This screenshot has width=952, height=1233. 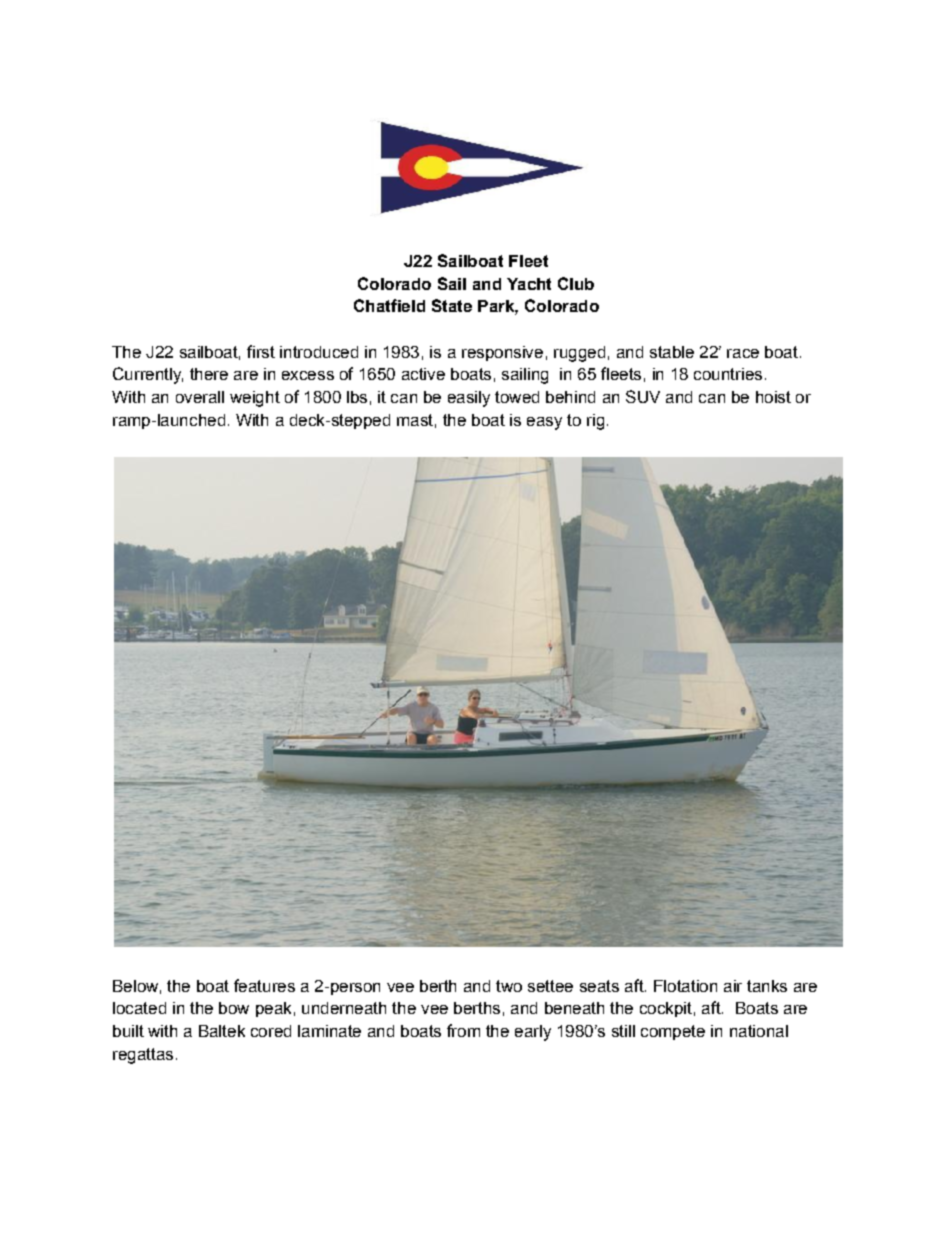 I want to click on overall, so click(x=200, y=397).
